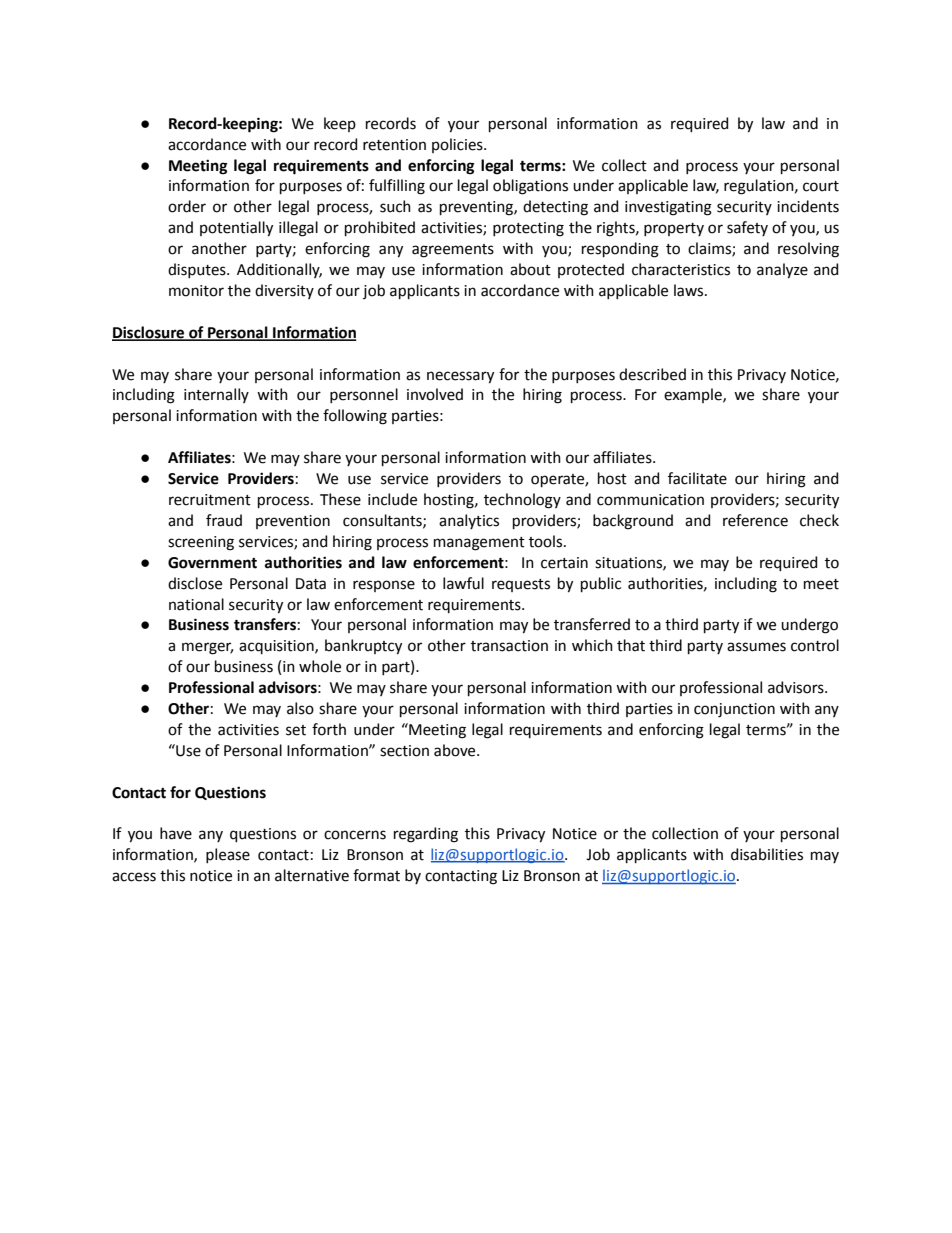 This document has width=952, height=1233. Describe the element at coordinates (224, 520) in the document. I see `fraud` at that location.
